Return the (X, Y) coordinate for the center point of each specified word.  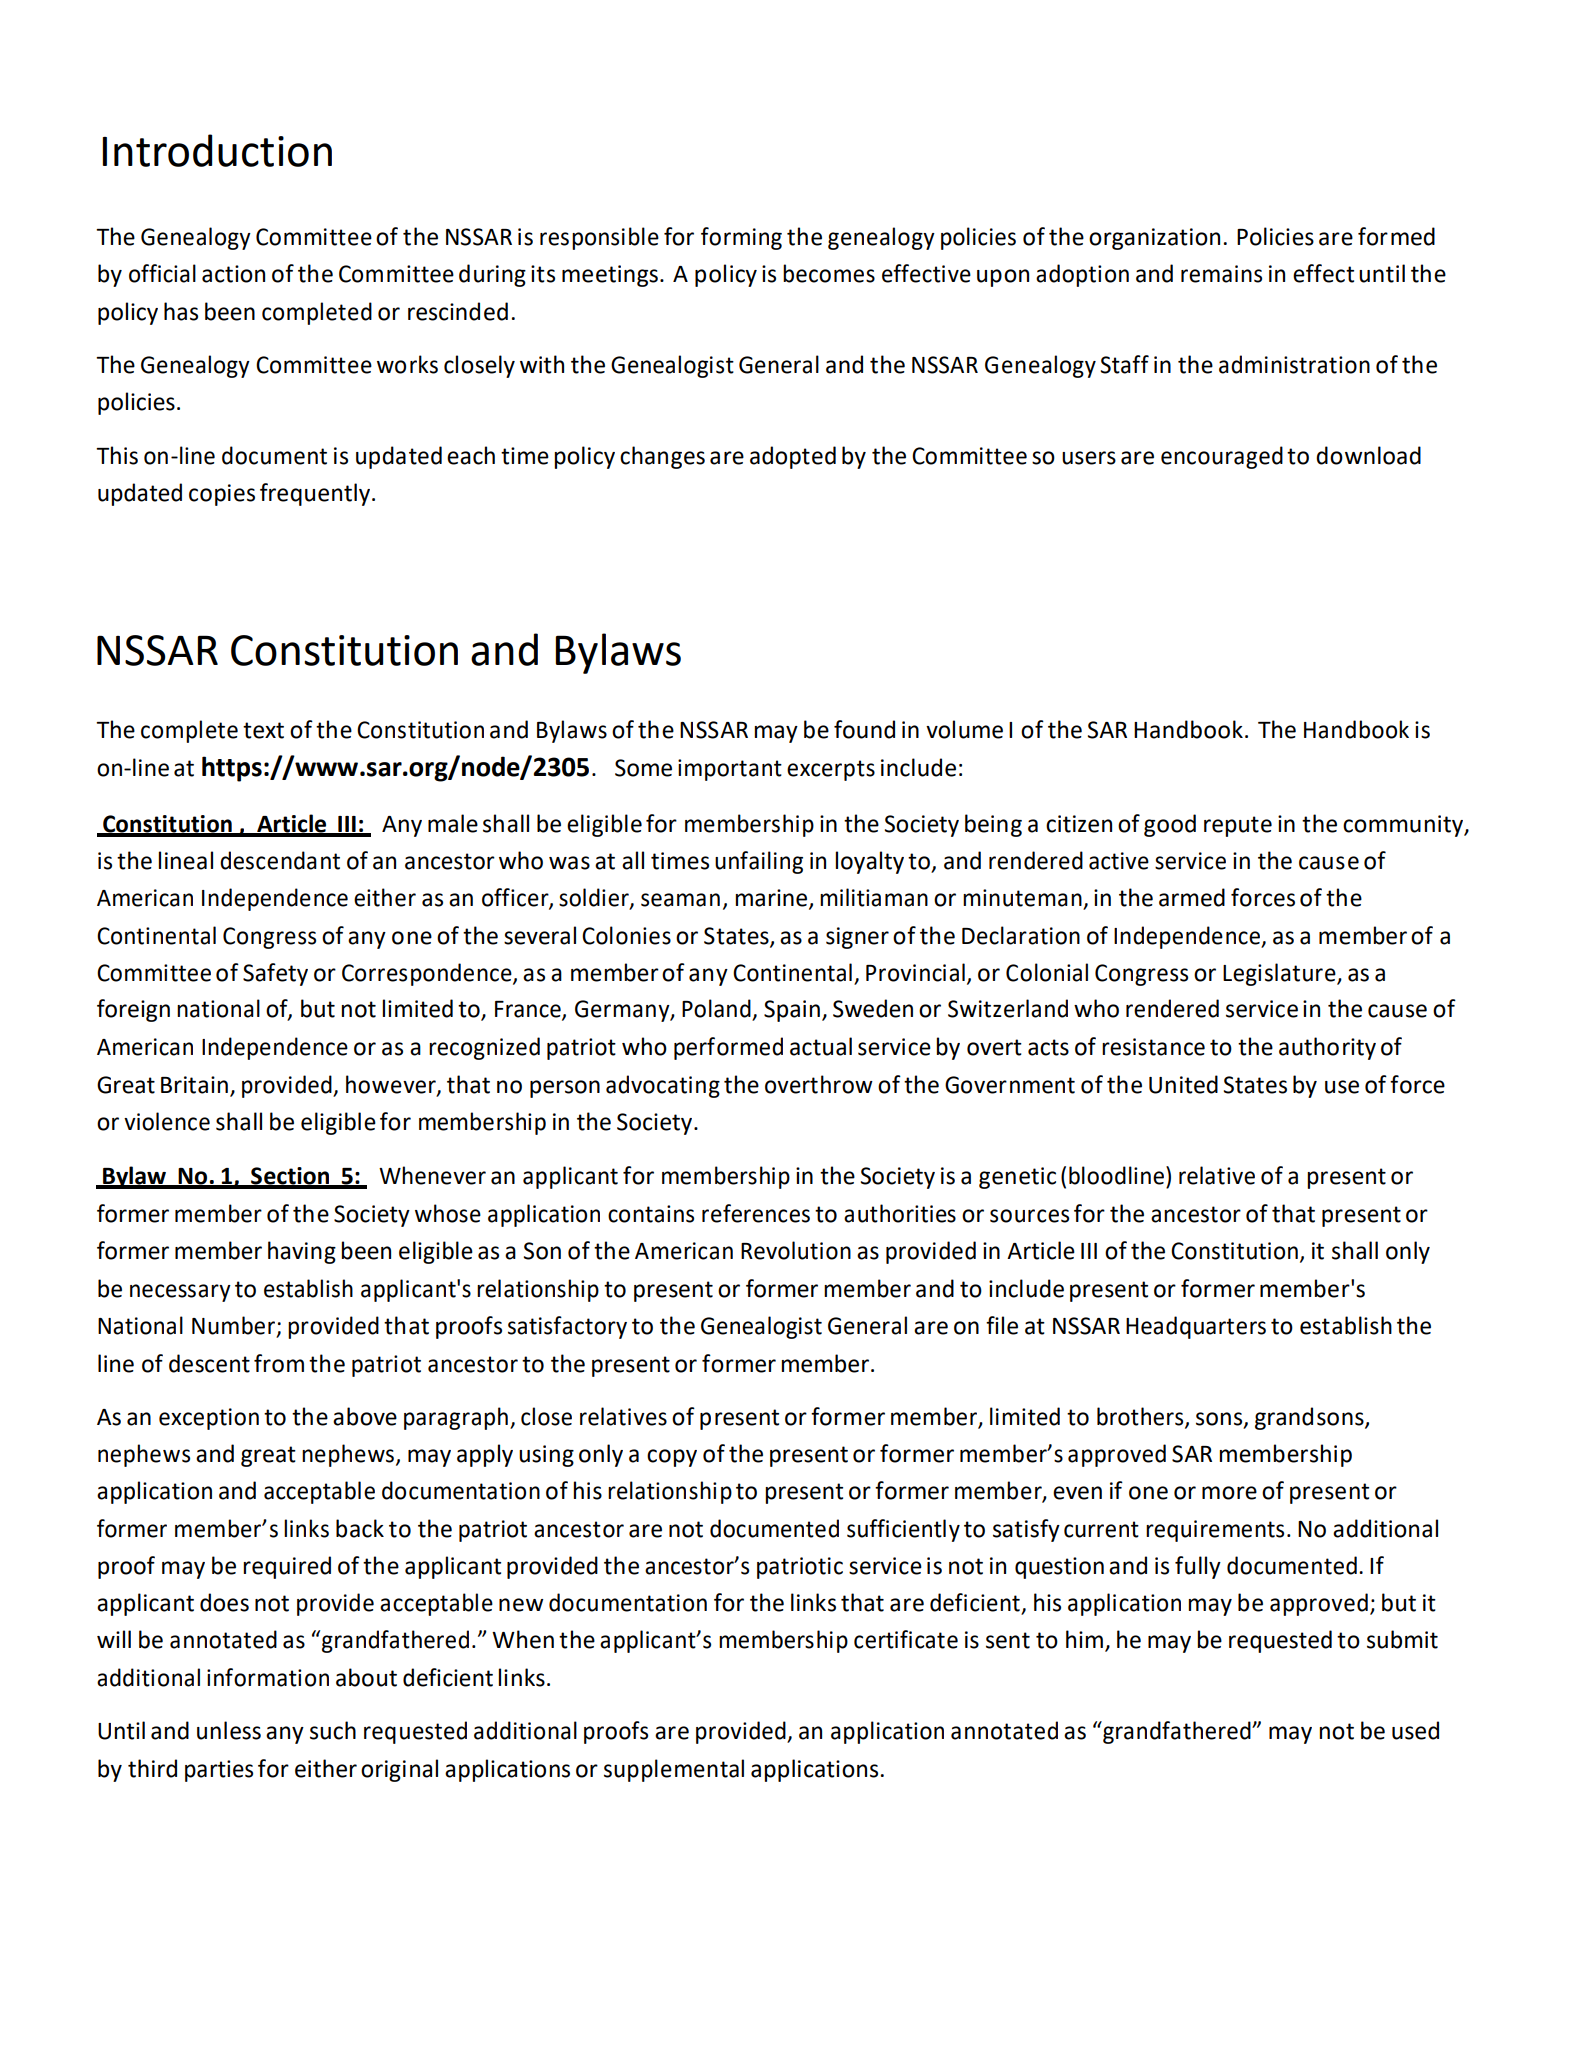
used (1415, 1730)
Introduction (217, 150)
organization (1154, 239)
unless (229, 1730)
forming (741, 238)
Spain (792, 1011)
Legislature (1280, 974)
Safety (275, 974)
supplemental (674, 1770)
